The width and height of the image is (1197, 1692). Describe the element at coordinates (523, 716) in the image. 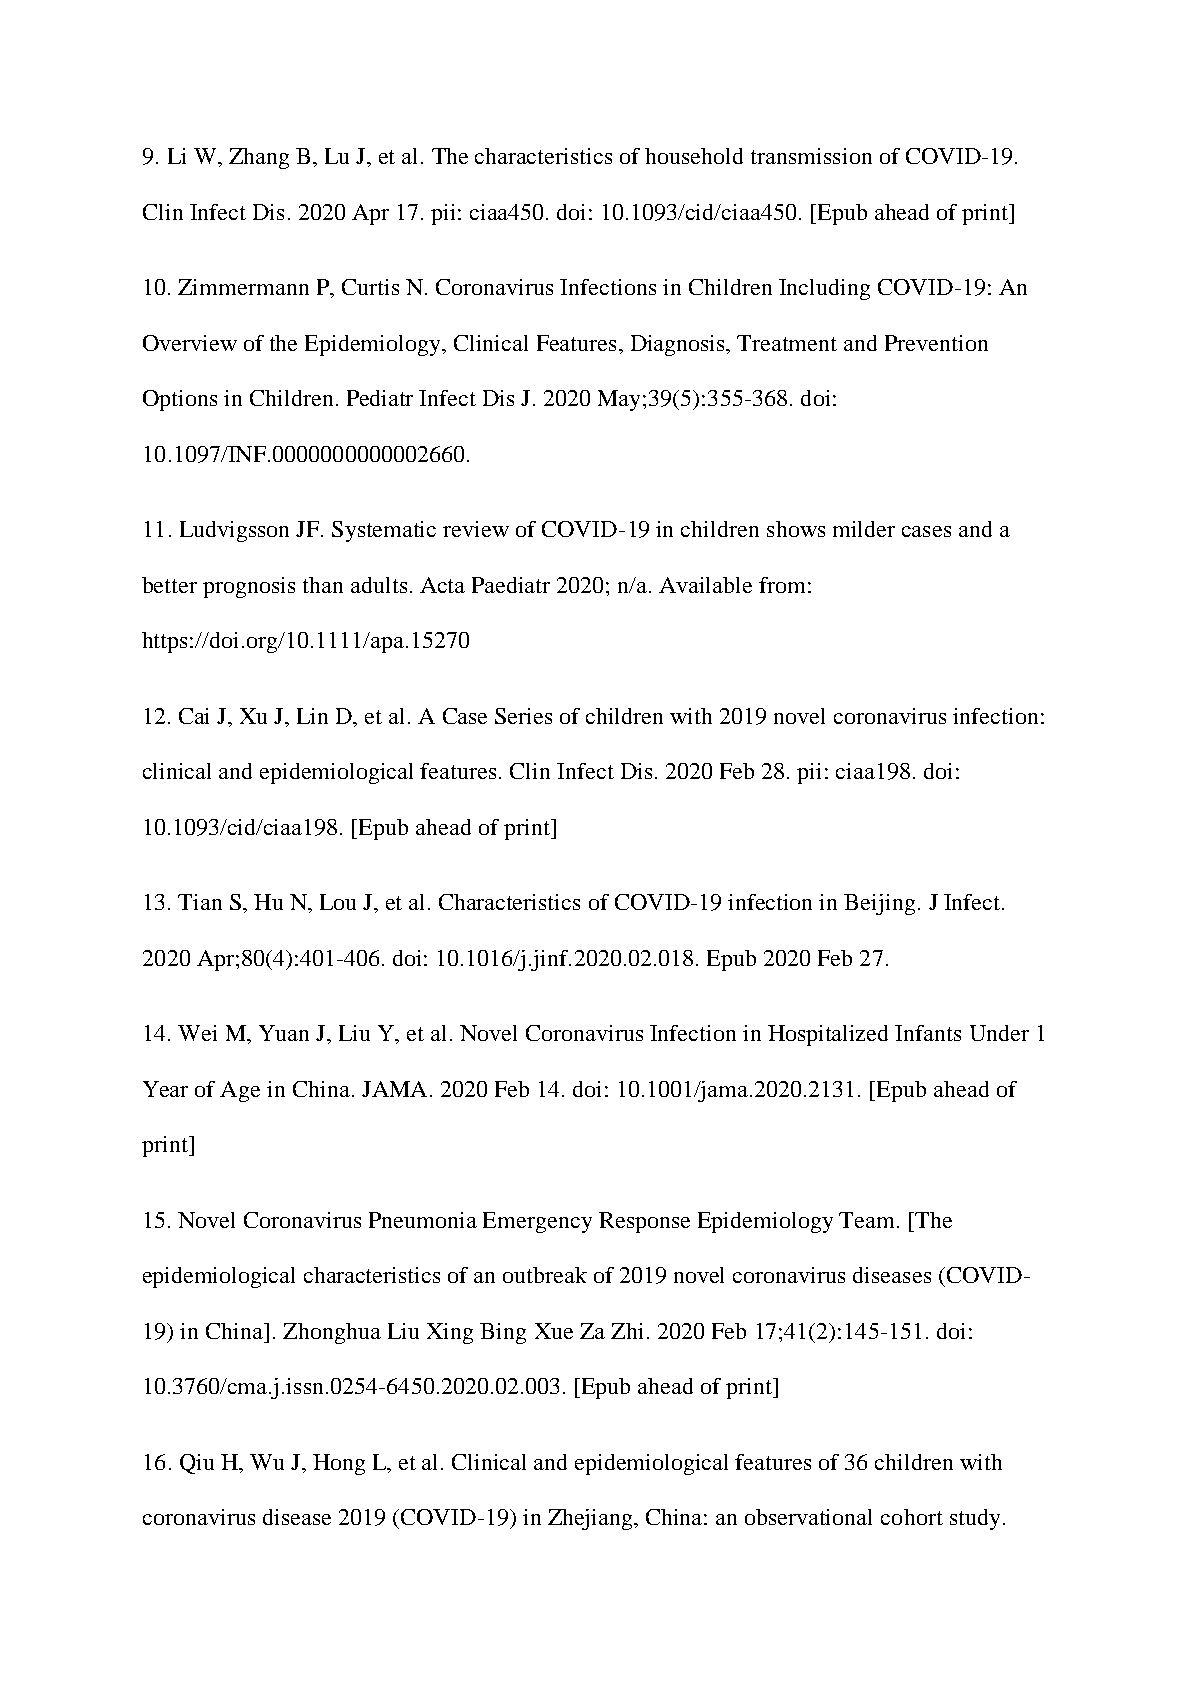

I see `Series` at that location.
